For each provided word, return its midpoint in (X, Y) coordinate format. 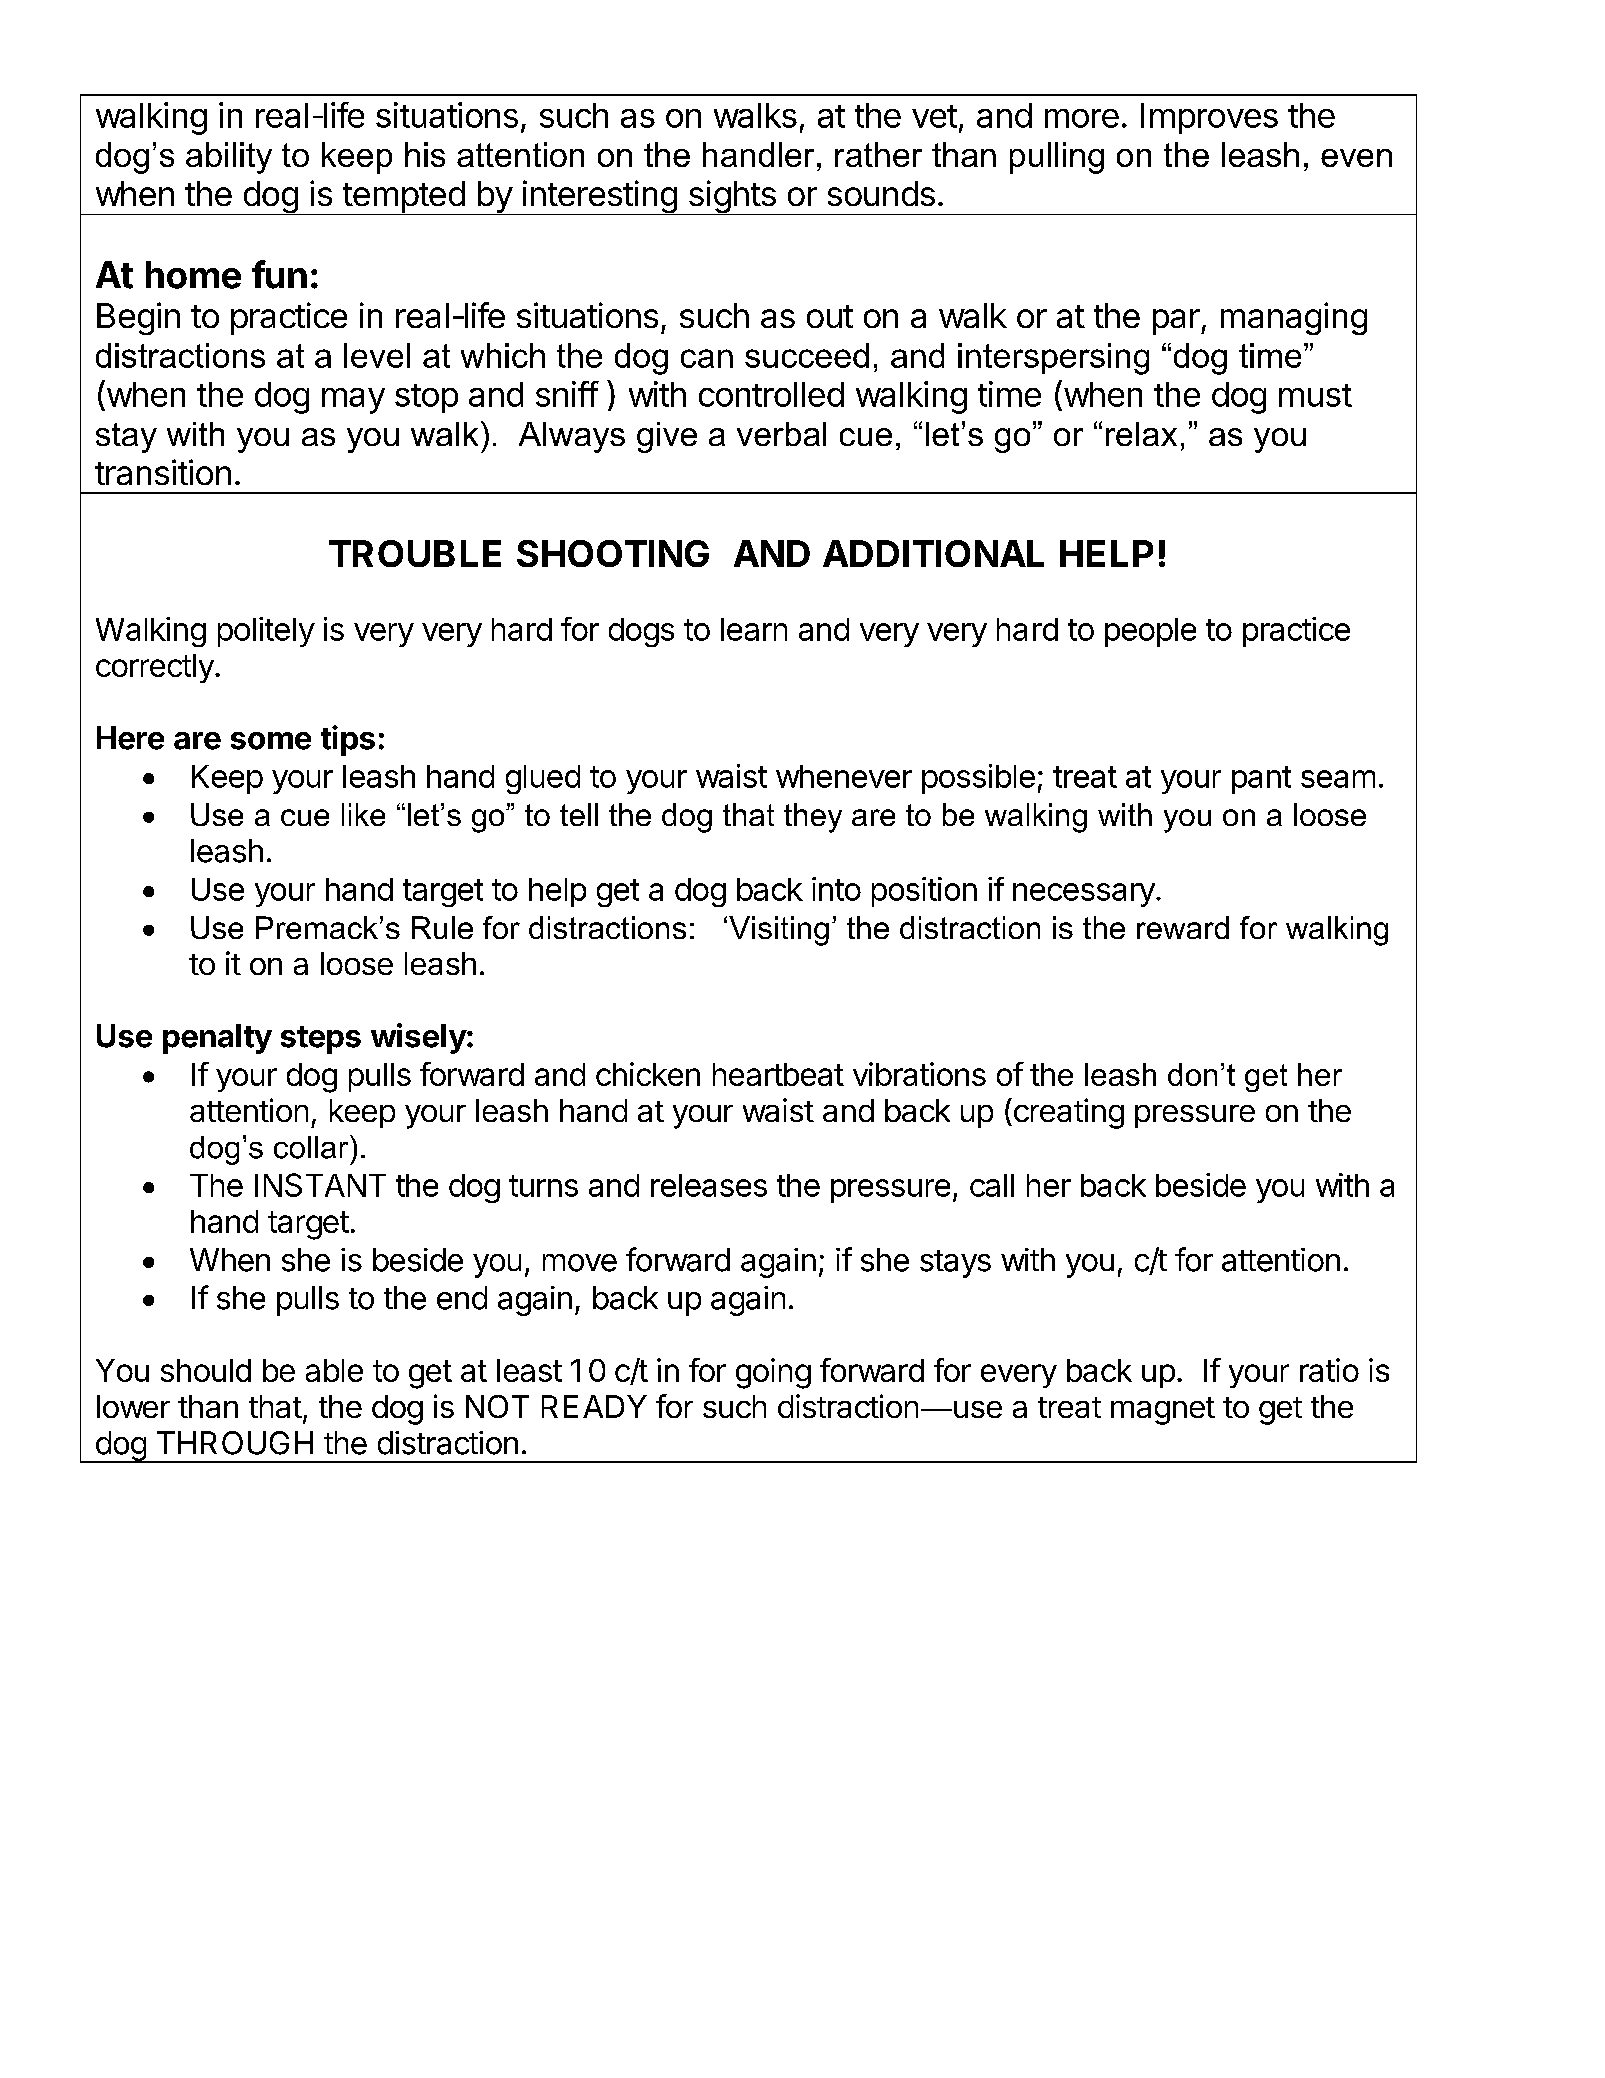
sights (732, 197)
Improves (1209, 118)
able (334, 1370)
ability (229, 158)
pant (1261, 780)
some (271, 741)
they (813, 818)
